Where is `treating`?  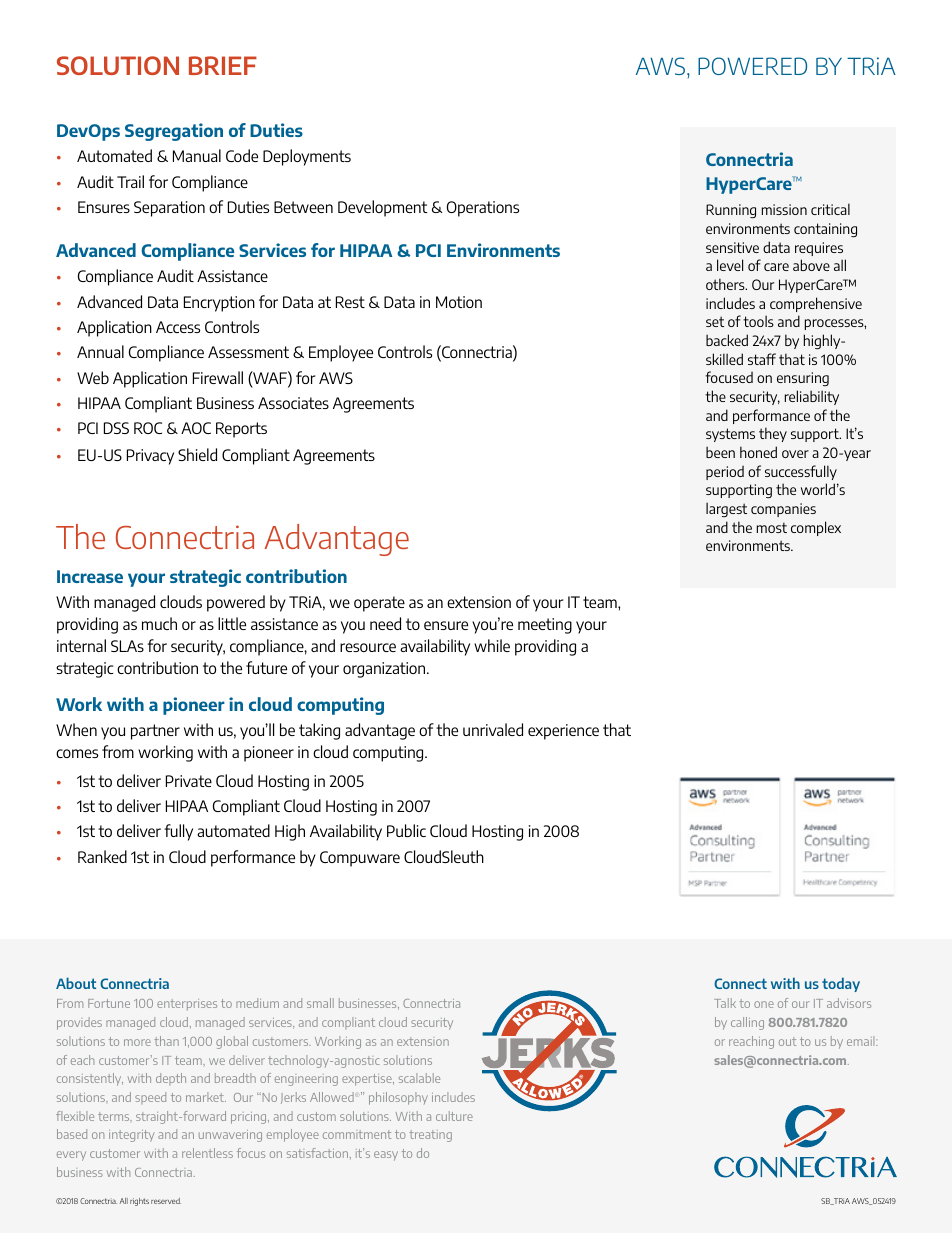
treating is located at coordinates (430, 1136).
